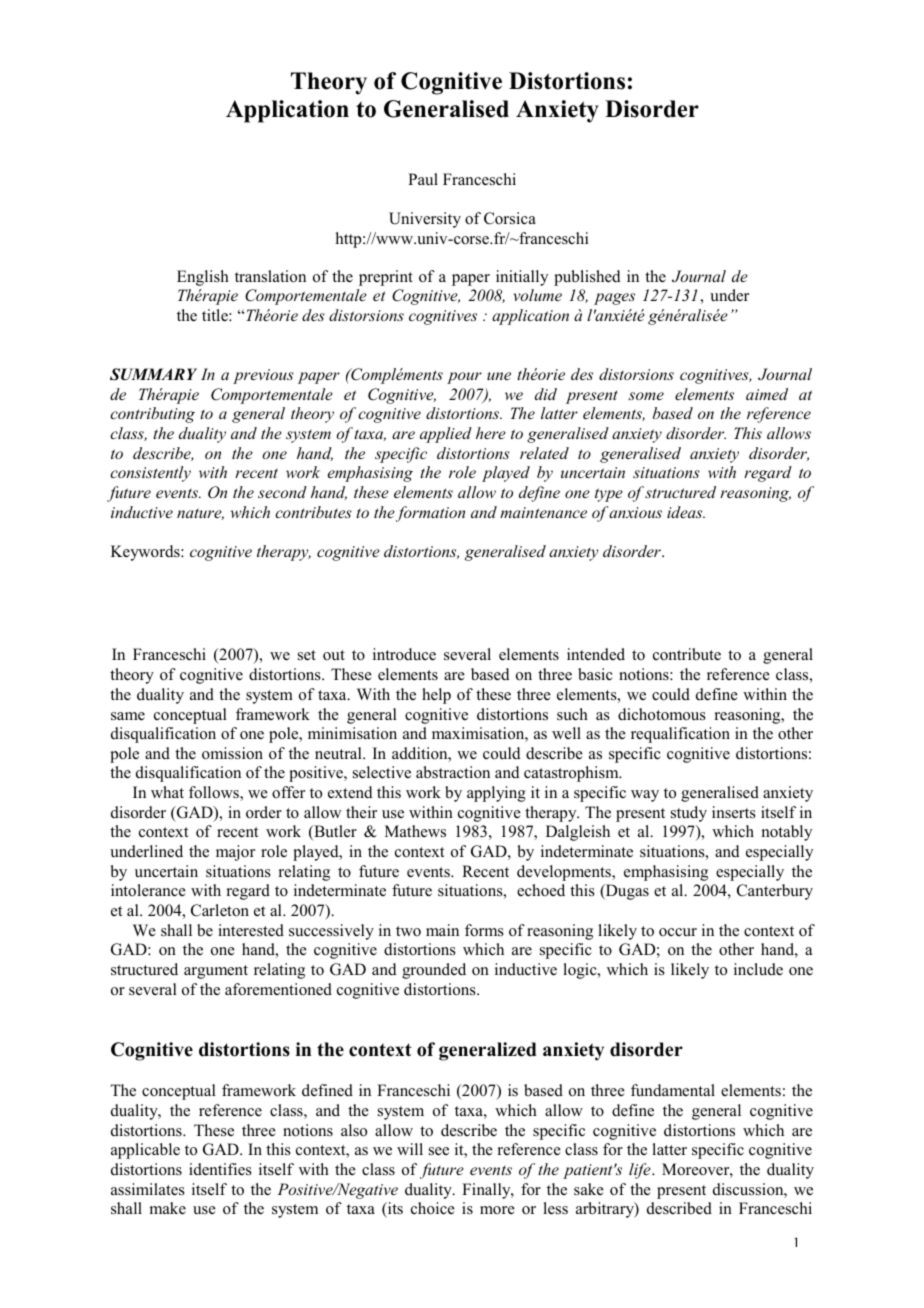 This page has height=1308, width=924. Describe the element at coordinates (235, 853) in the page. I see `major` at that location.
